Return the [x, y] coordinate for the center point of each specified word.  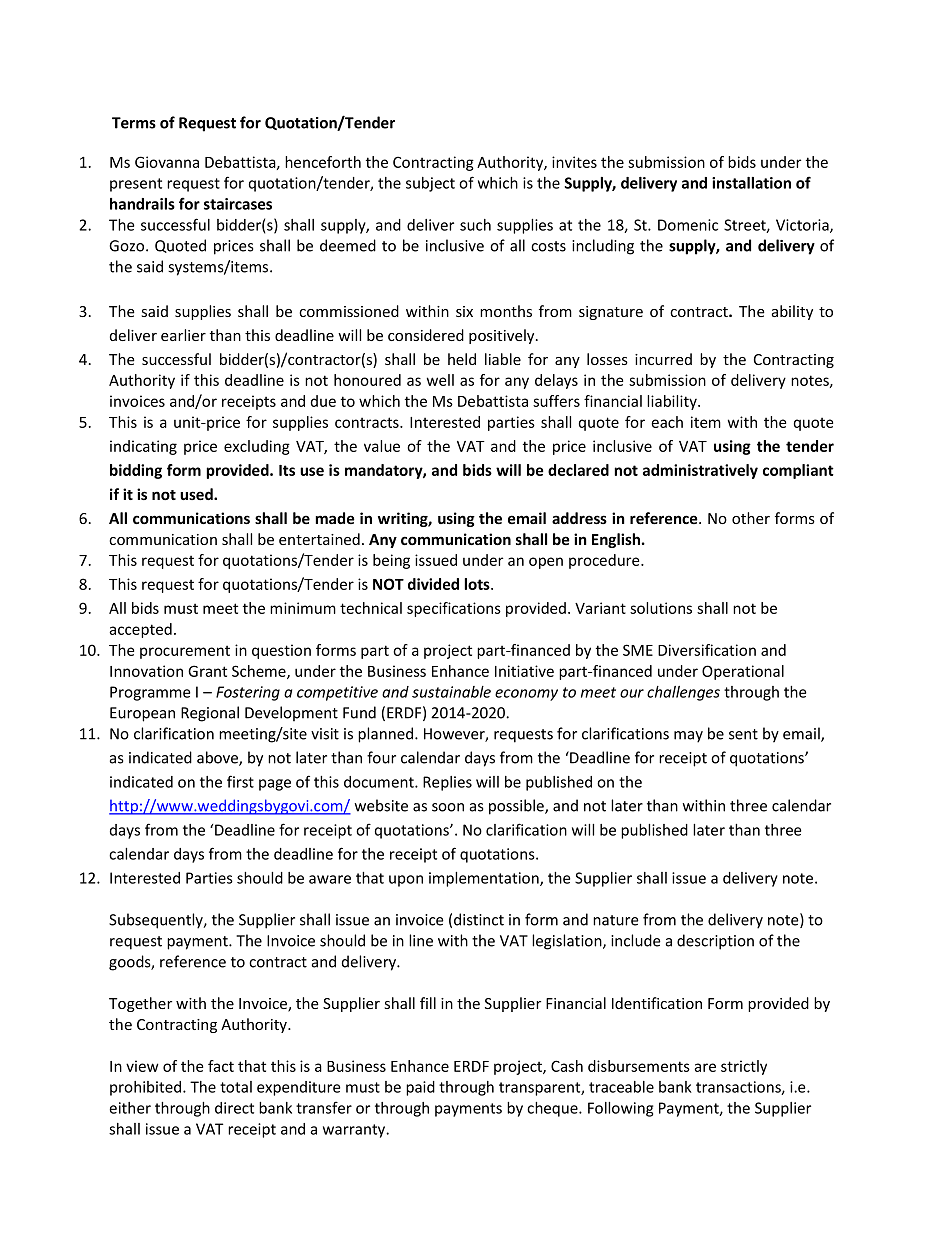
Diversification [707, 650]
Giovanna [167, 162]
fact [221, 1066]
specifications [454, 609]
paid [420, 1088]
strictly [744, 1067]
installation [751, 183]
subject [430, 184]
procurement [185, 652]
